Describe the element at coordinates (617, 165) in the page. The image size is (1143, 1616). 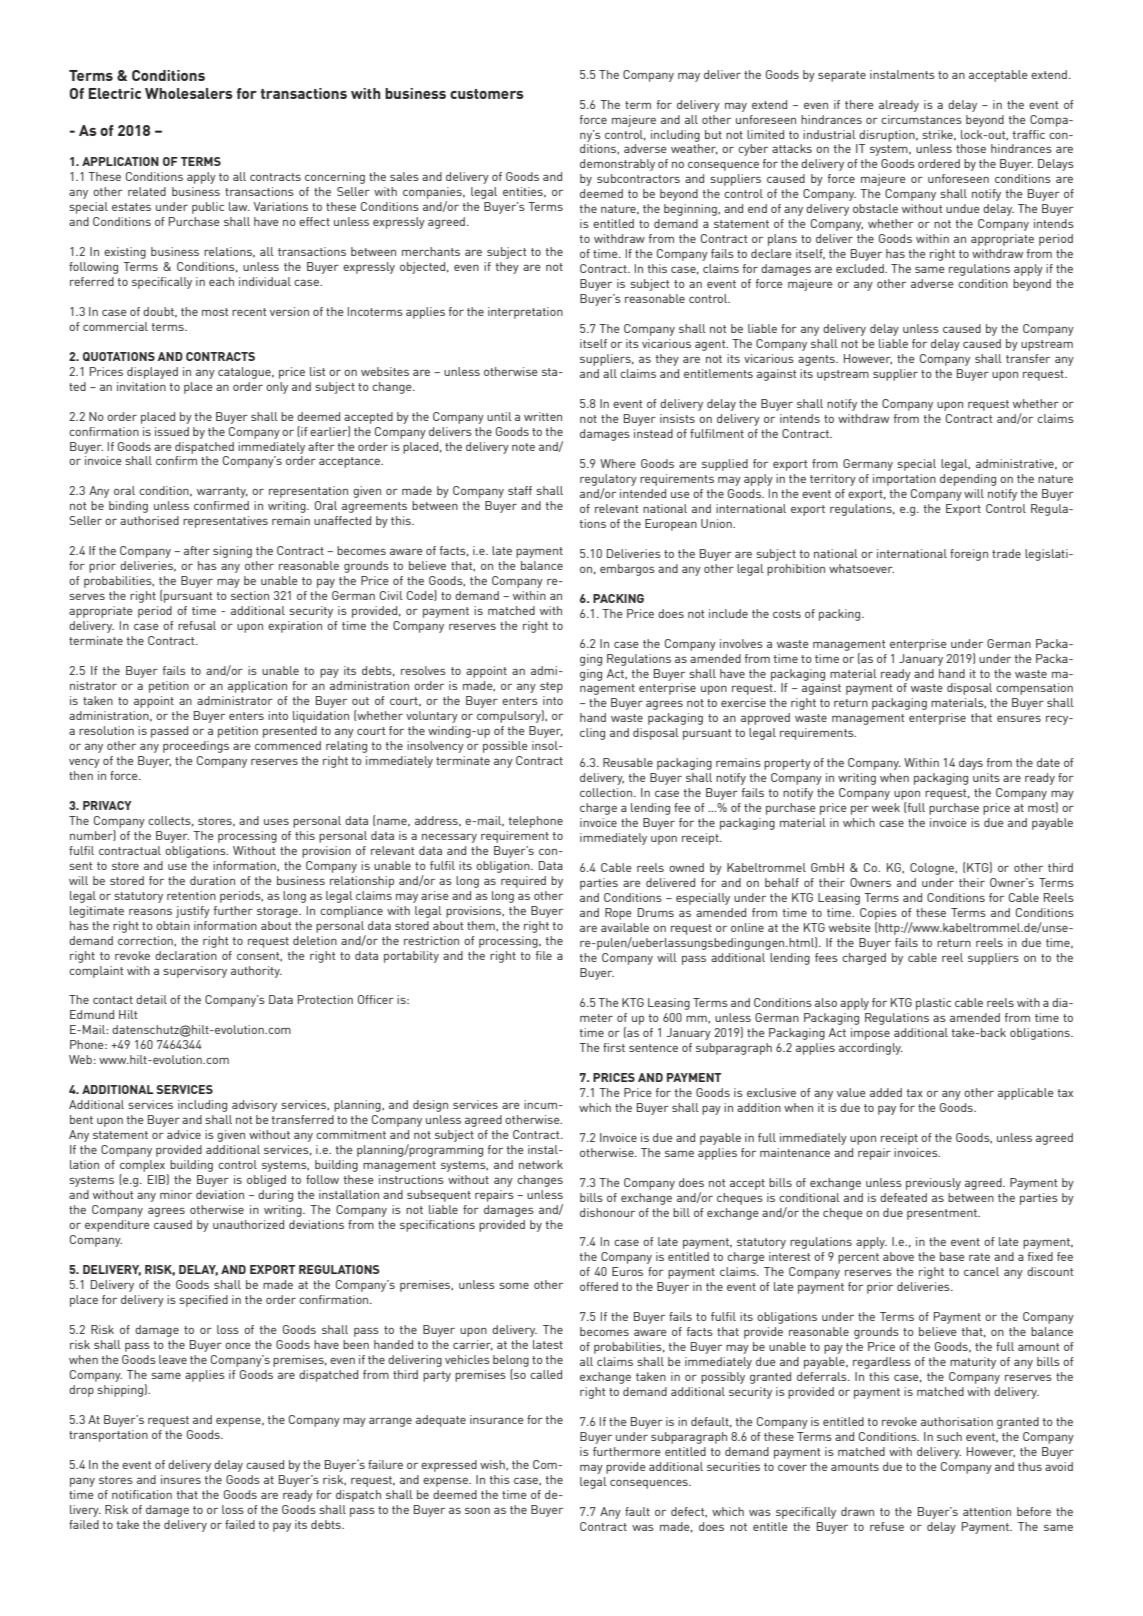
I see `demonstrably` at that location.
